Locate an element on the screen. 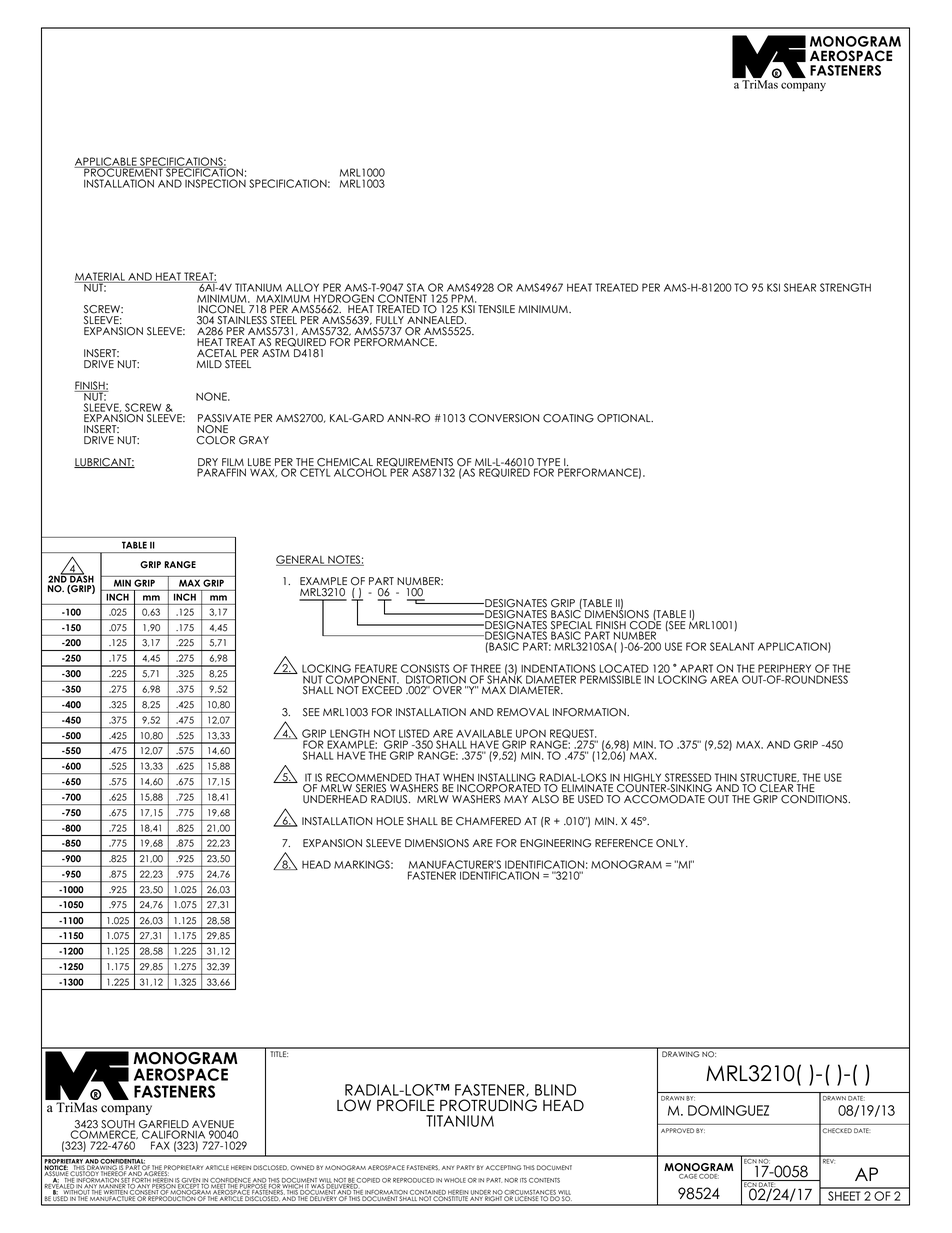 The image size is (952, 1233). CAGE is located at coordinates (688, 1176).
